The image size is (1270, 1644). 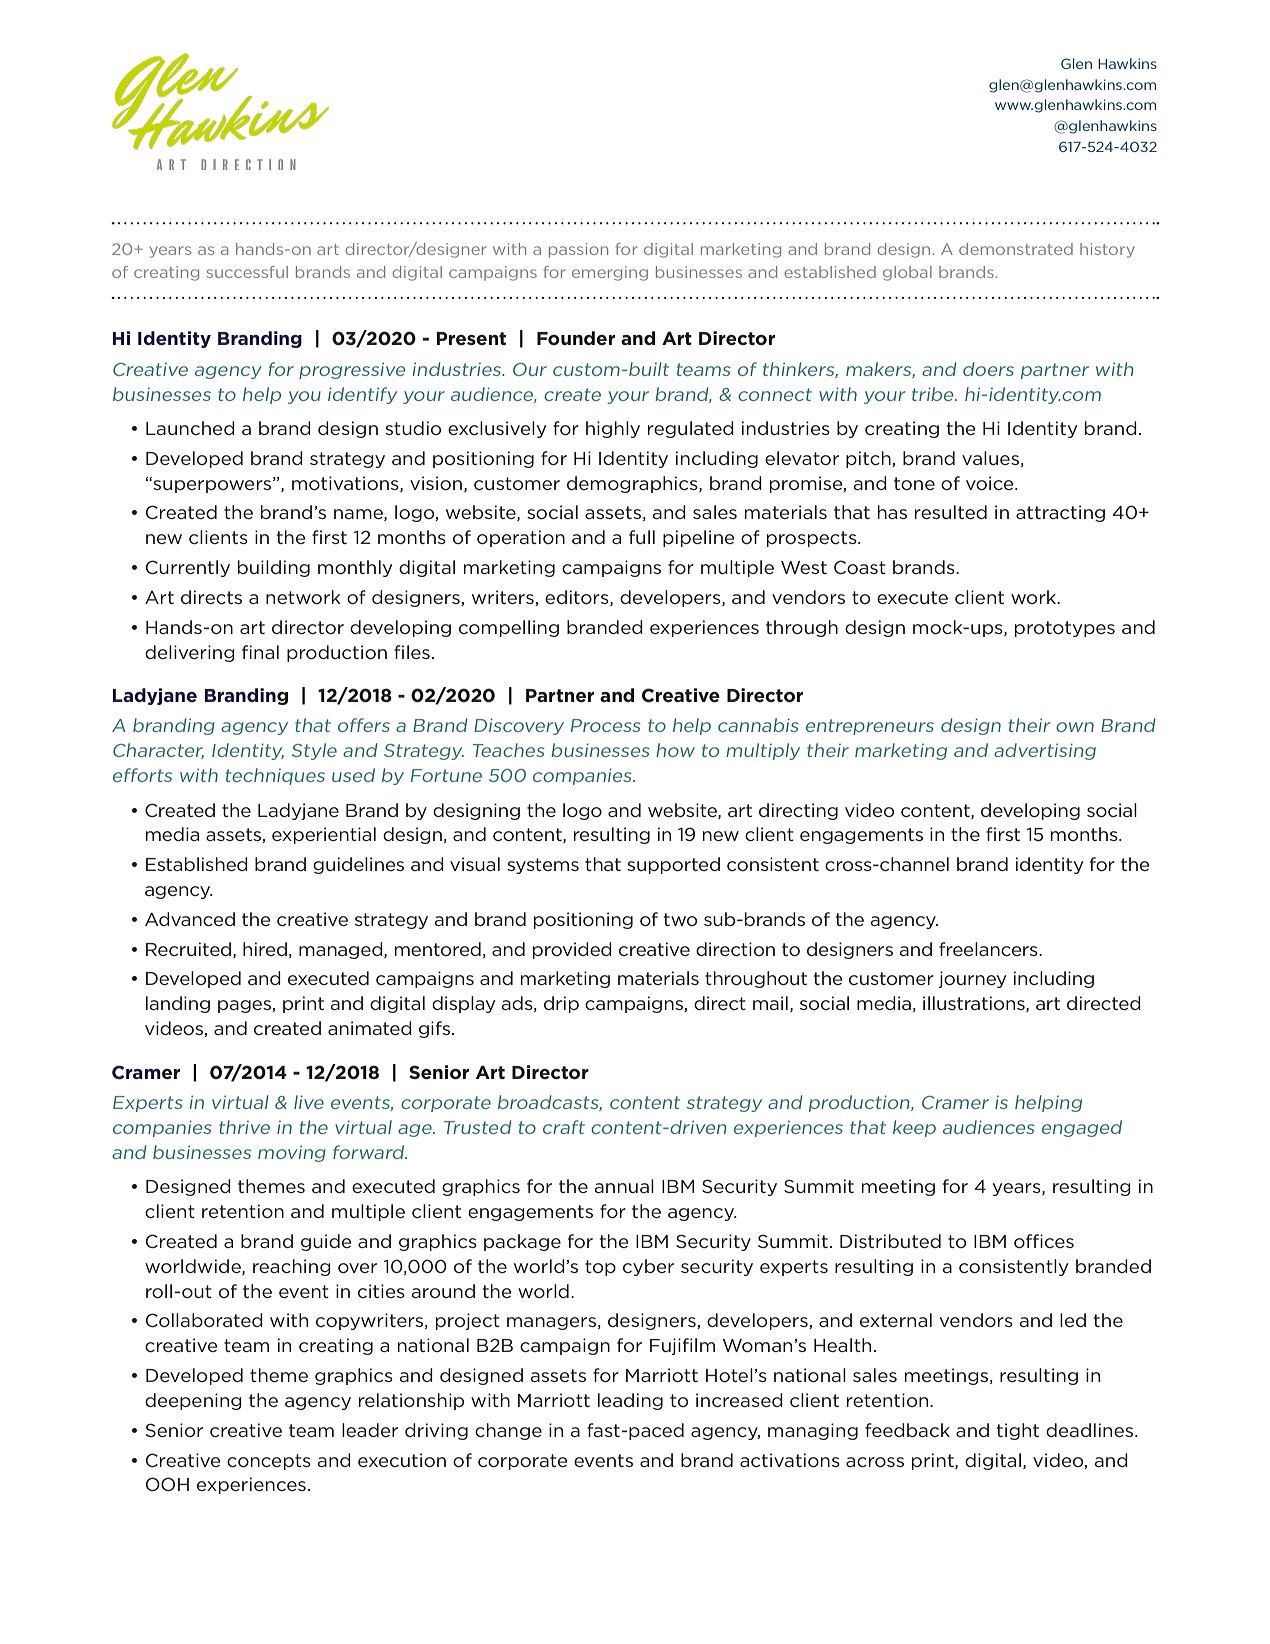 I want to click on tight, so click(x=1018, y=1431).
